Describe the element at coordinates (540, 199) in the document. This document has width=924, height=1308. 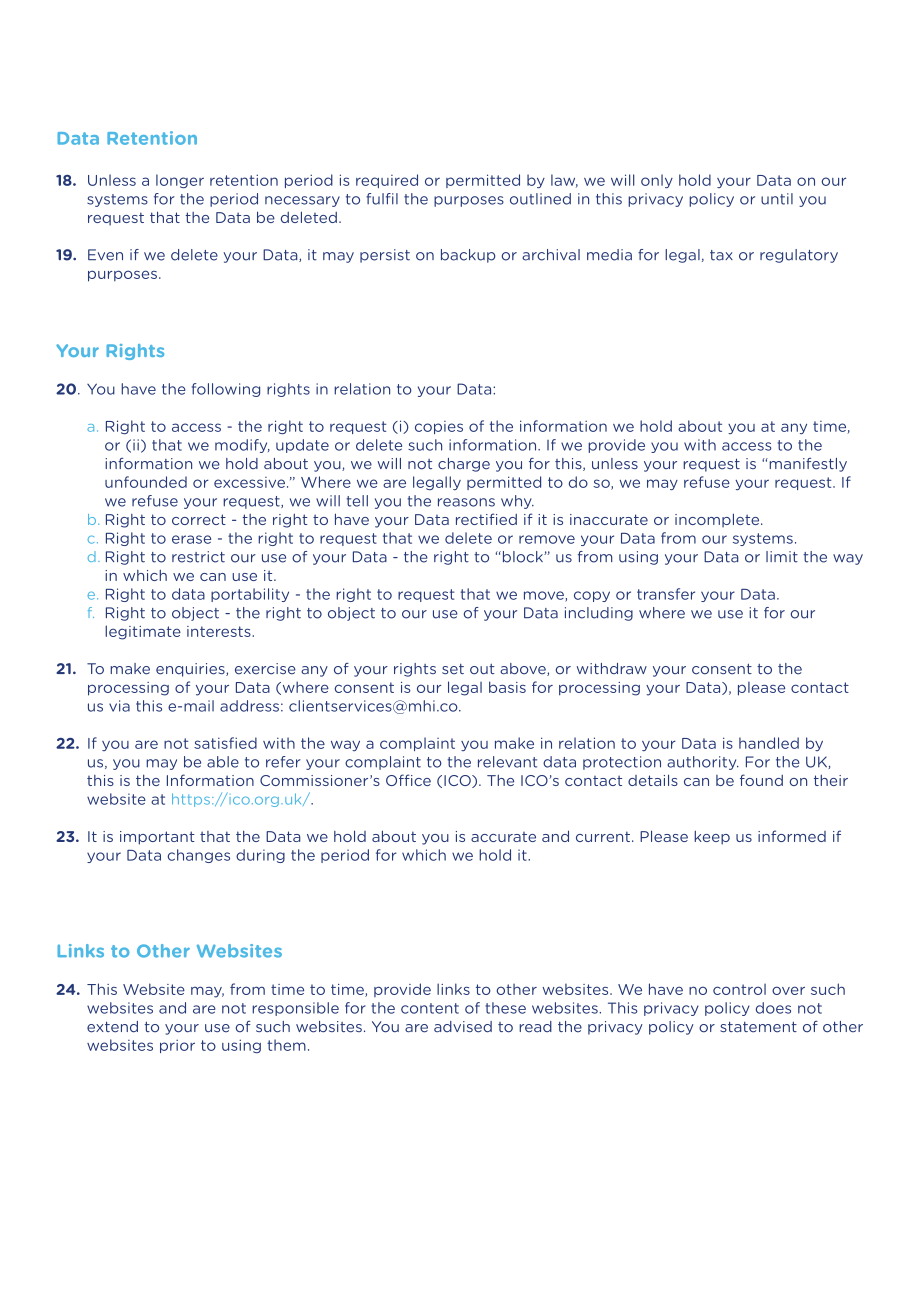
I see `outlined` at that location.
